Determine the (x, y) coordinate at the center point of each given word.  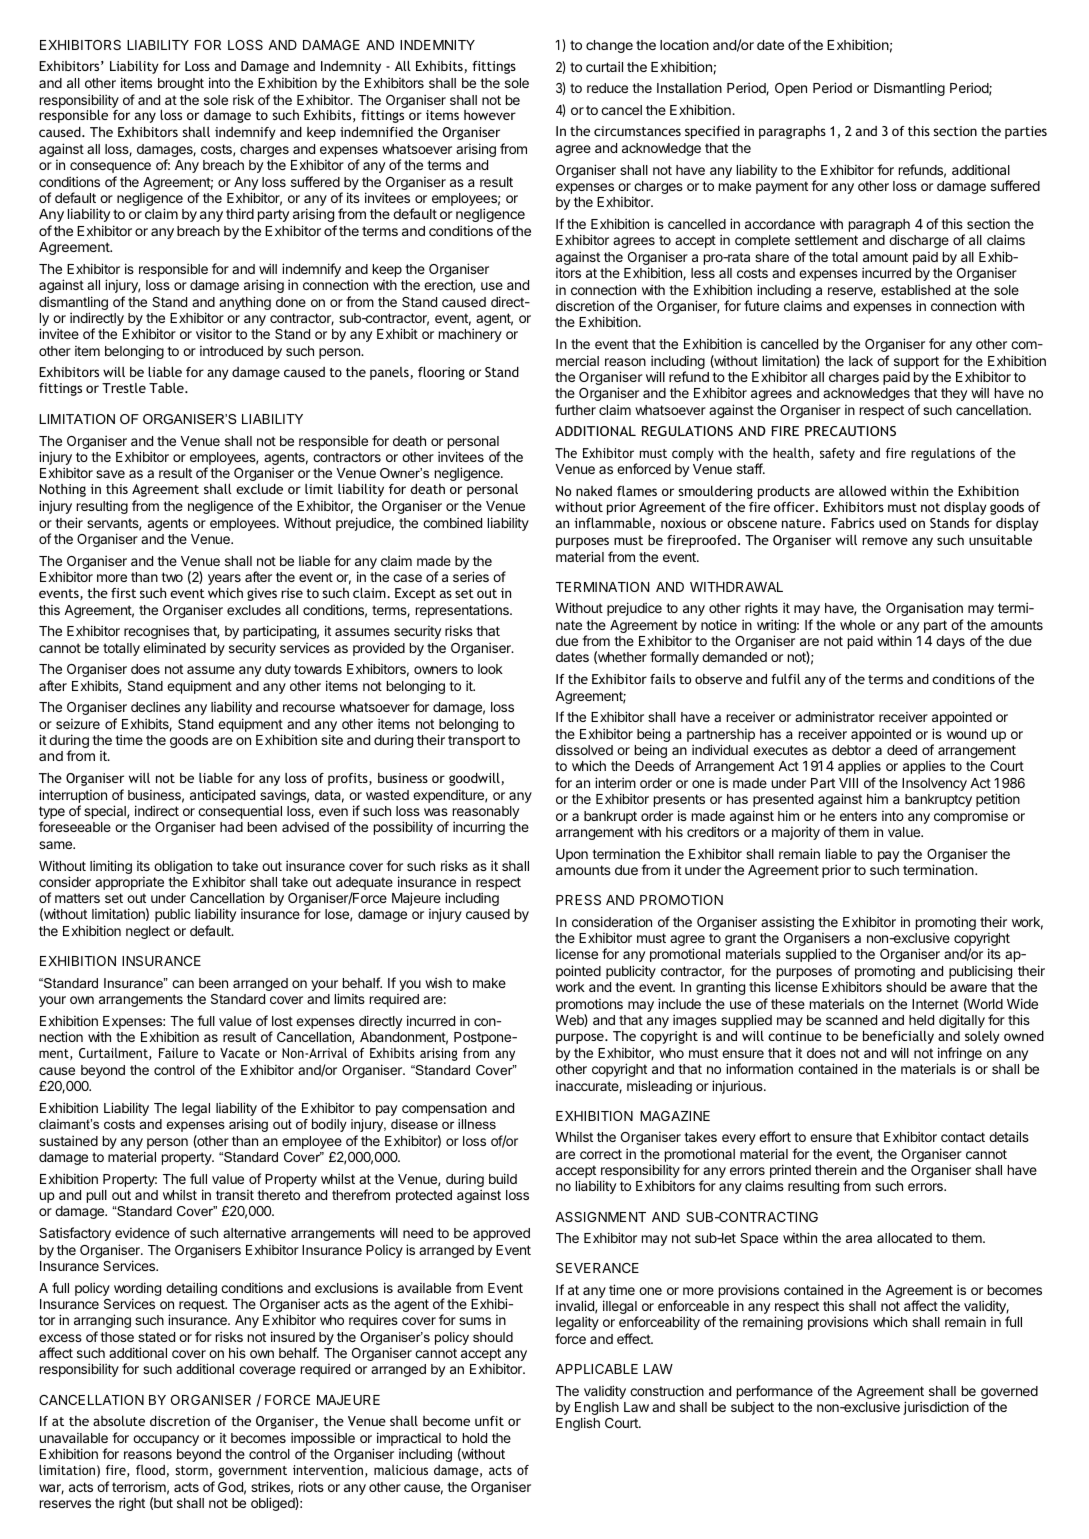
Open (791, 89)
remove (885, 541)
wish (438, 982)
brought (181, 84)
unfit (489, 1421)
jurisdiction (936, 1408)
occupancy (166, 1440)
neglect (148, 932)
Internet (935, 1004)
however (490, 115)
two (172, 577)
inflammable (613, 523)
